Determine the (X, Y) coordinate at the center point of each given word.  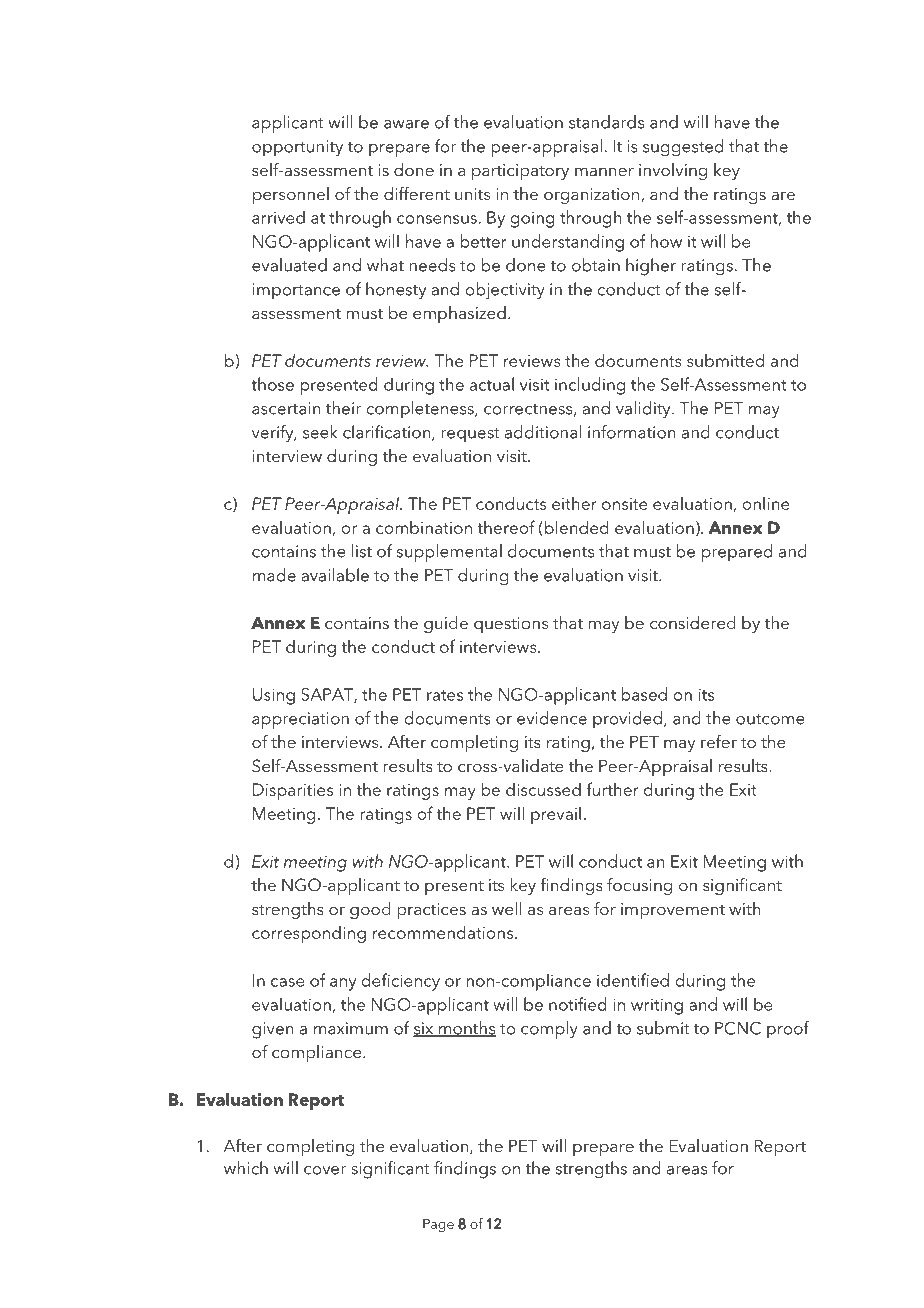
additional (543, 432)
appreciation (300, 720)
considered (693, 622)
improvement (673, 911)
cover (325, 1170)
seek (320, 432)
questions (511, 625)
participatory (520, 172)
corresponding (309, 934)
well (507, 908)
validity (644, 410)
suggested (683, 148)
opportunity (297, 148)
